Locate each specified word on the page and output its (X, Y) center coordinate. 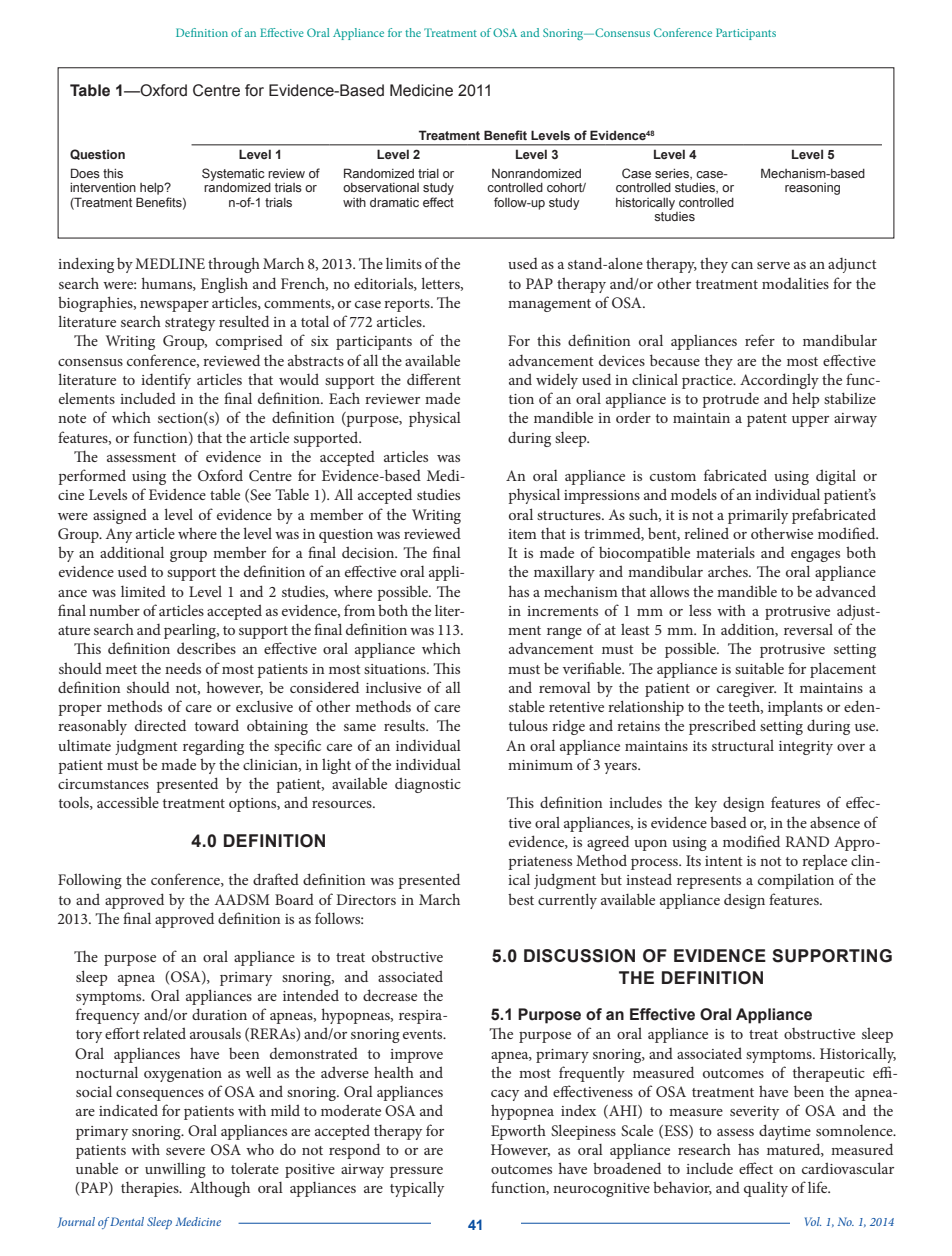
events (424, 1034)
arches (729, 571)
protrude (731, 400)
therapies (151, 1189)
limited (143, 591)
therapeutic (829, 1074)
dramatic (394, 202)
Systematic (233, 174)
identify (166, 381)
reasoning (812, 189)
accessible (128, 802)
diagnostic (428, 785)
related (164, 1033)
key (706, 804)
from (359, 610)
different (434, 379)
